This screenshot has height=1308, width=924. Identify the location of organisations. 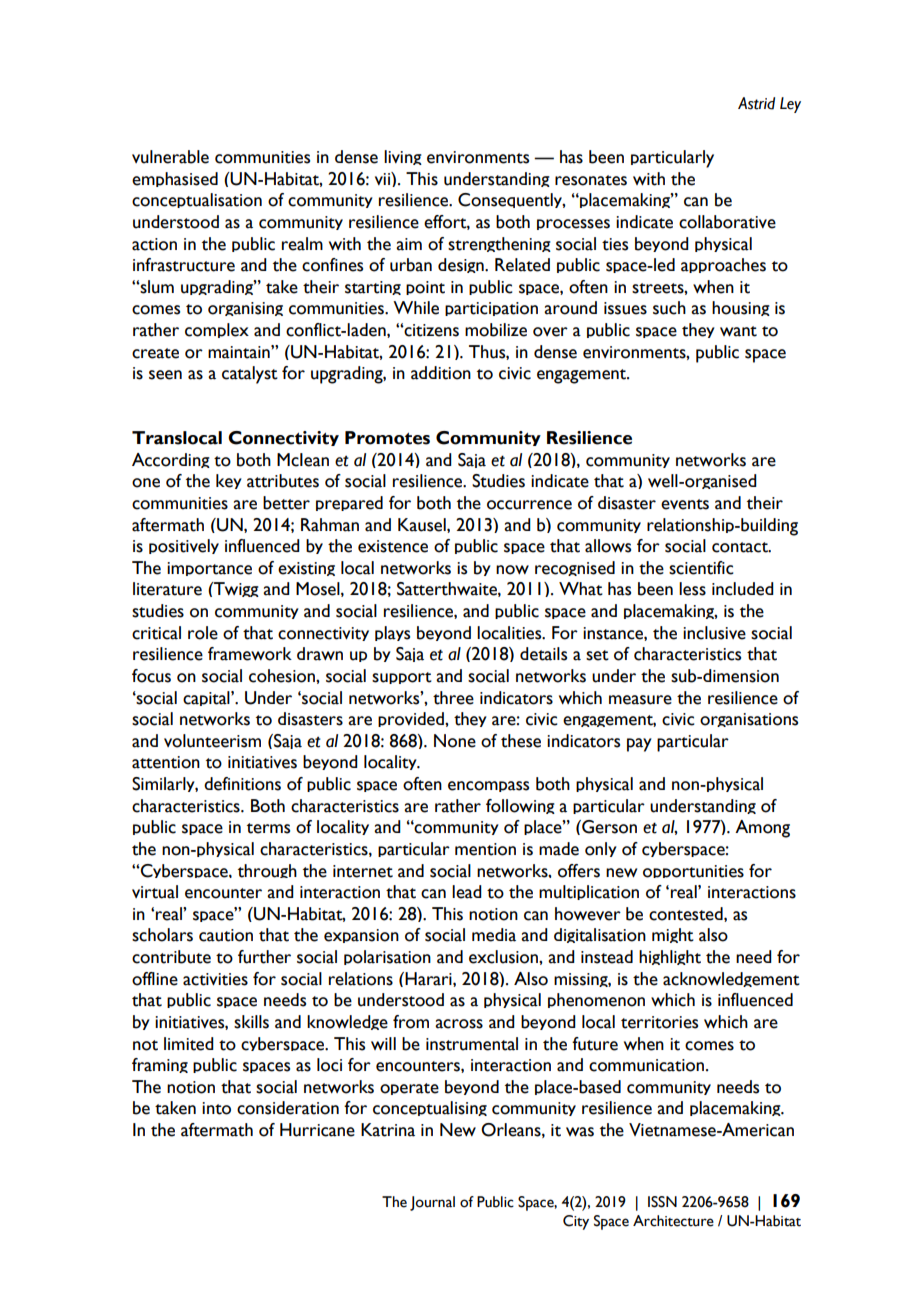
(749, 720).
